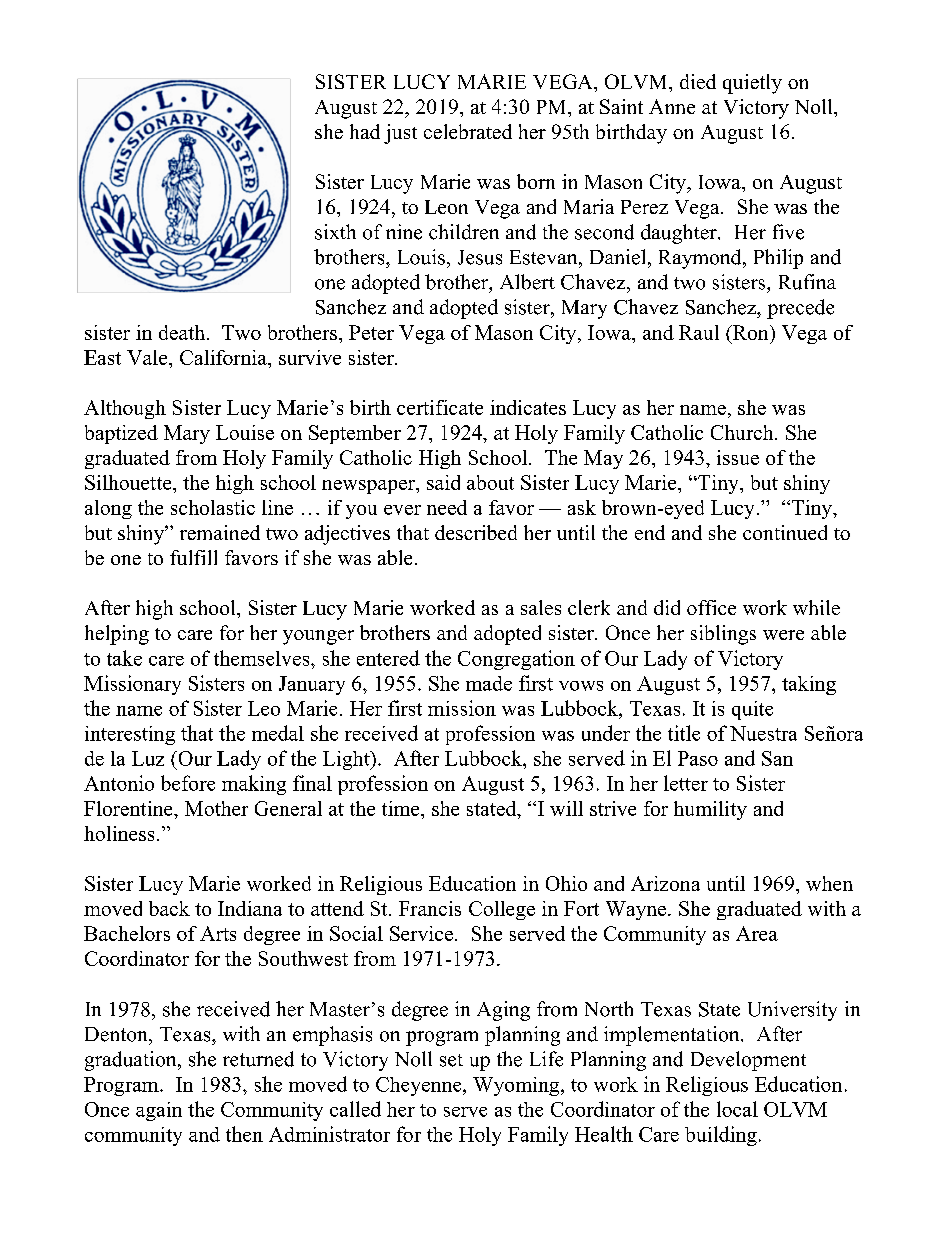 This image has height=1233, width=952. I want to click on Cheyenne, so click(420, 1086).
